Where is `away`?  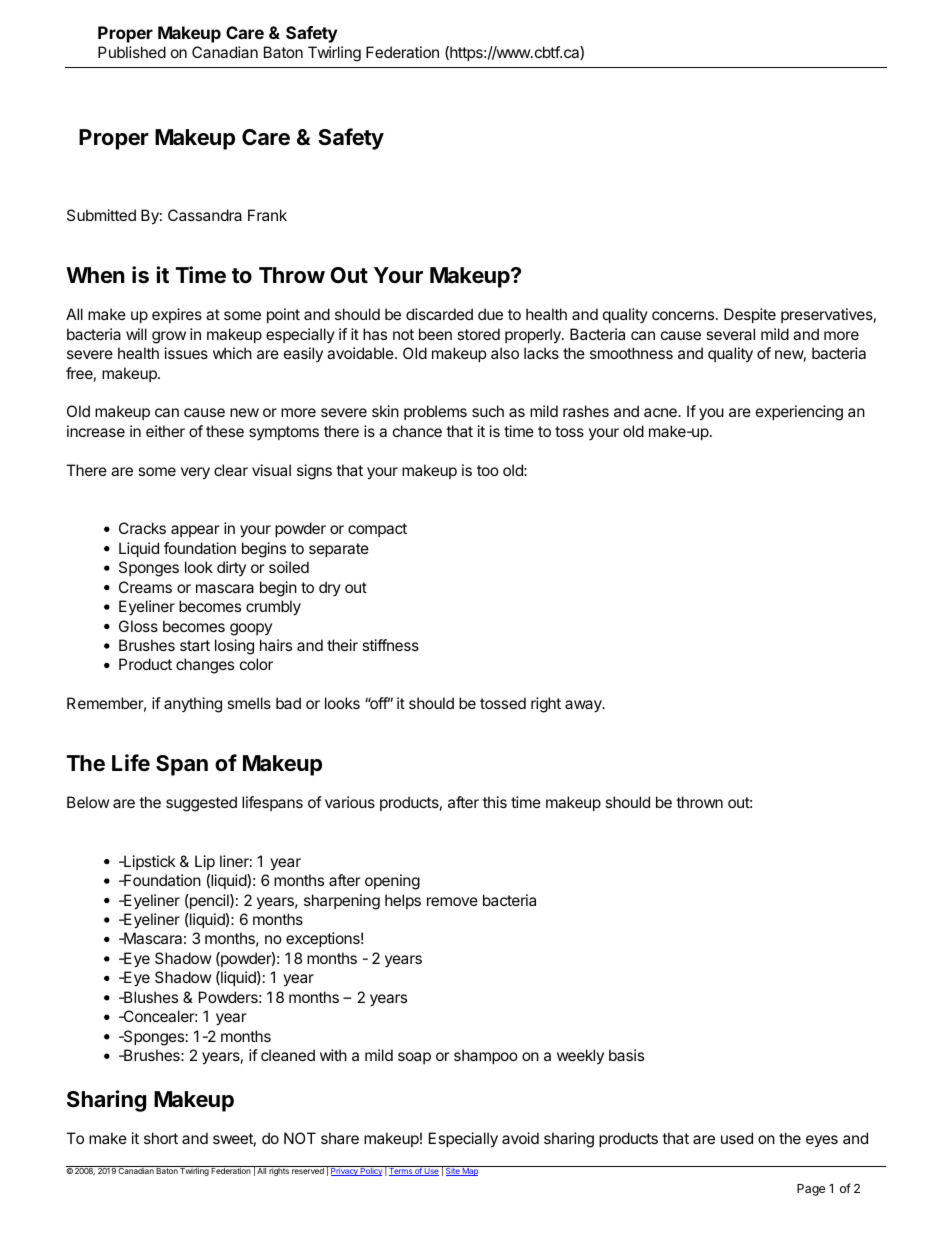
away is located at coordinates (584, 706).
